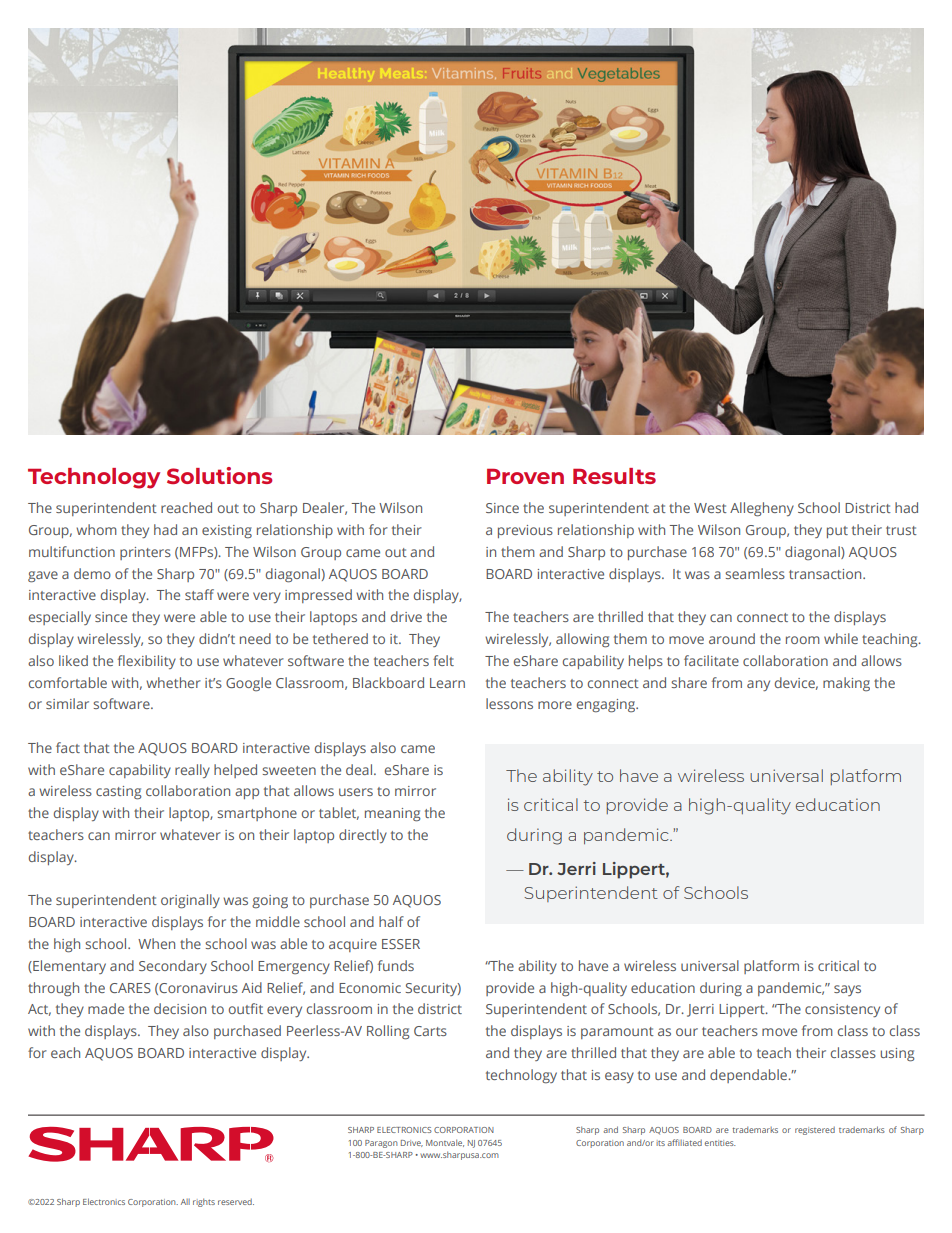  I want to click on Solutions, so click(219, 475).
